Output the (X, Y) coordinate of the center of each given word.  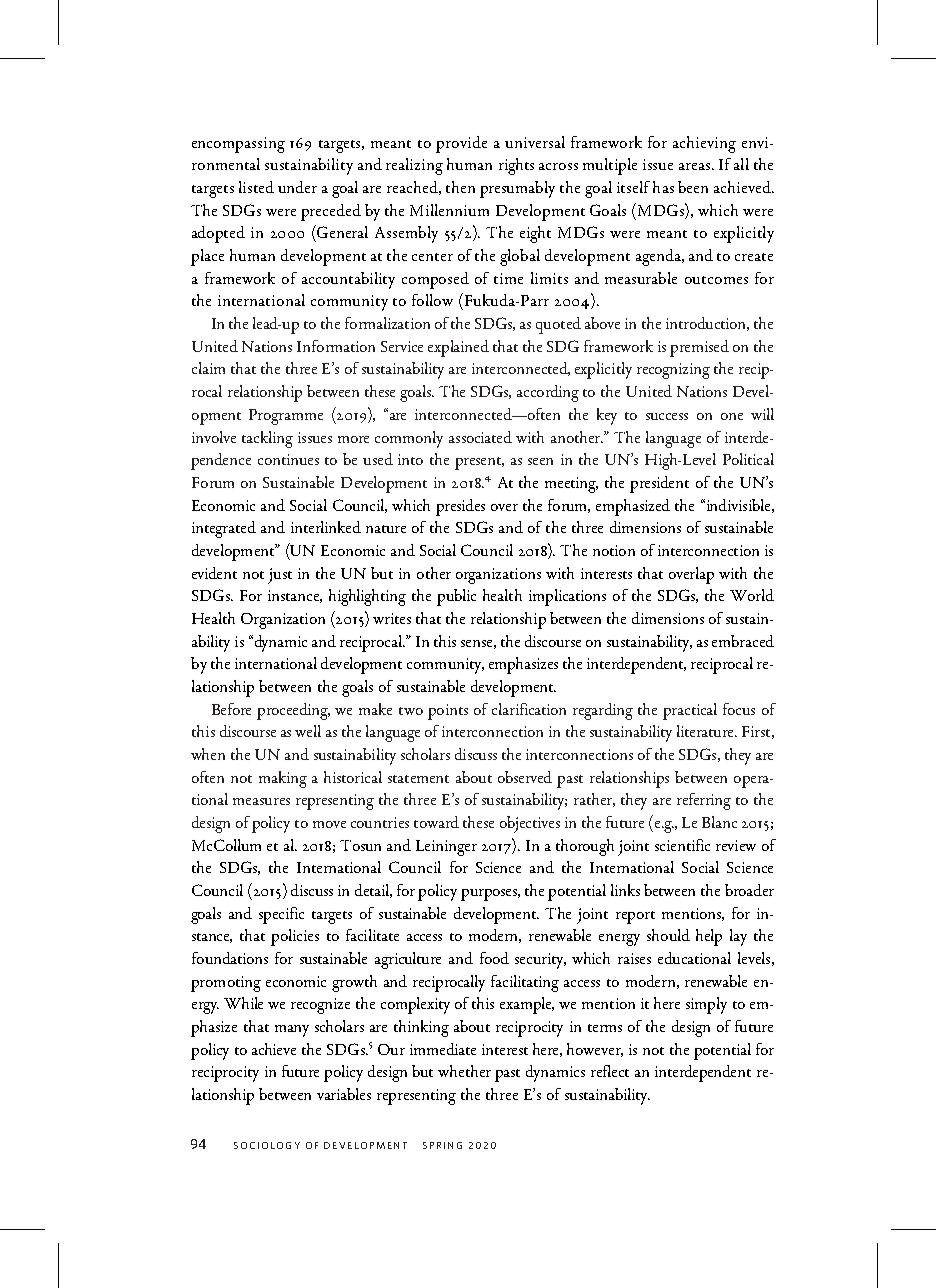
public (456, 597)
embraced (743, 641)
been (693, 187)
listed (256, 187)
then (460, 187)
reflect (610, 1071)
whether (464, 1071)
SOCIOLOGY (267, 1145)
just (280, 576)
